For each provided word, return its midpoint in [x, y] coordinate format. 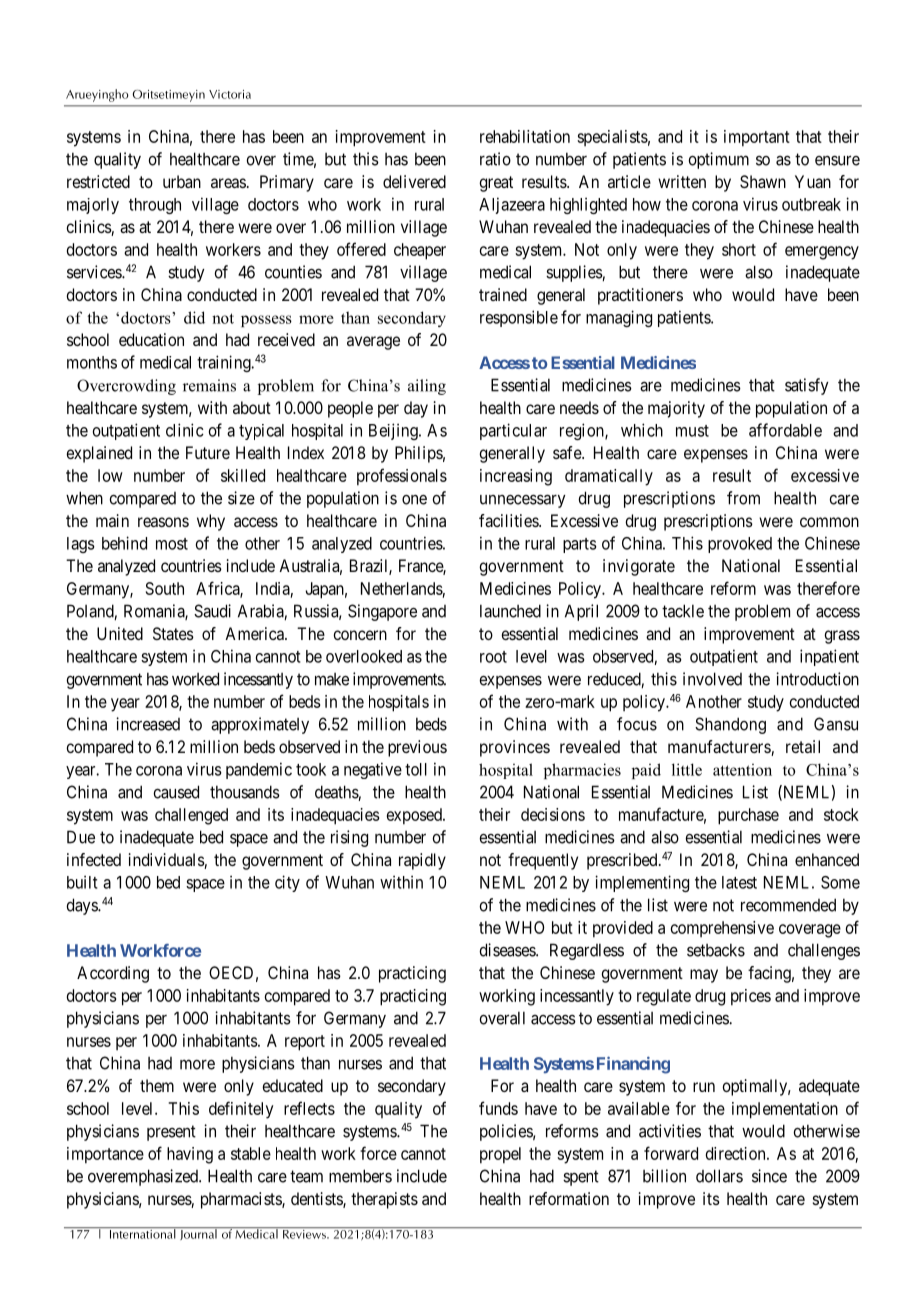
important [757, 138]
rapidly [422, 861]
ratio [495, 159]
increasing [516, 477]
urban [182, 181]
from [743, 498]
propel [500, 1155]
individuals [167, 861]
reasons [163, 522]
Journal [198, 1233]
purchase [748, 816]
